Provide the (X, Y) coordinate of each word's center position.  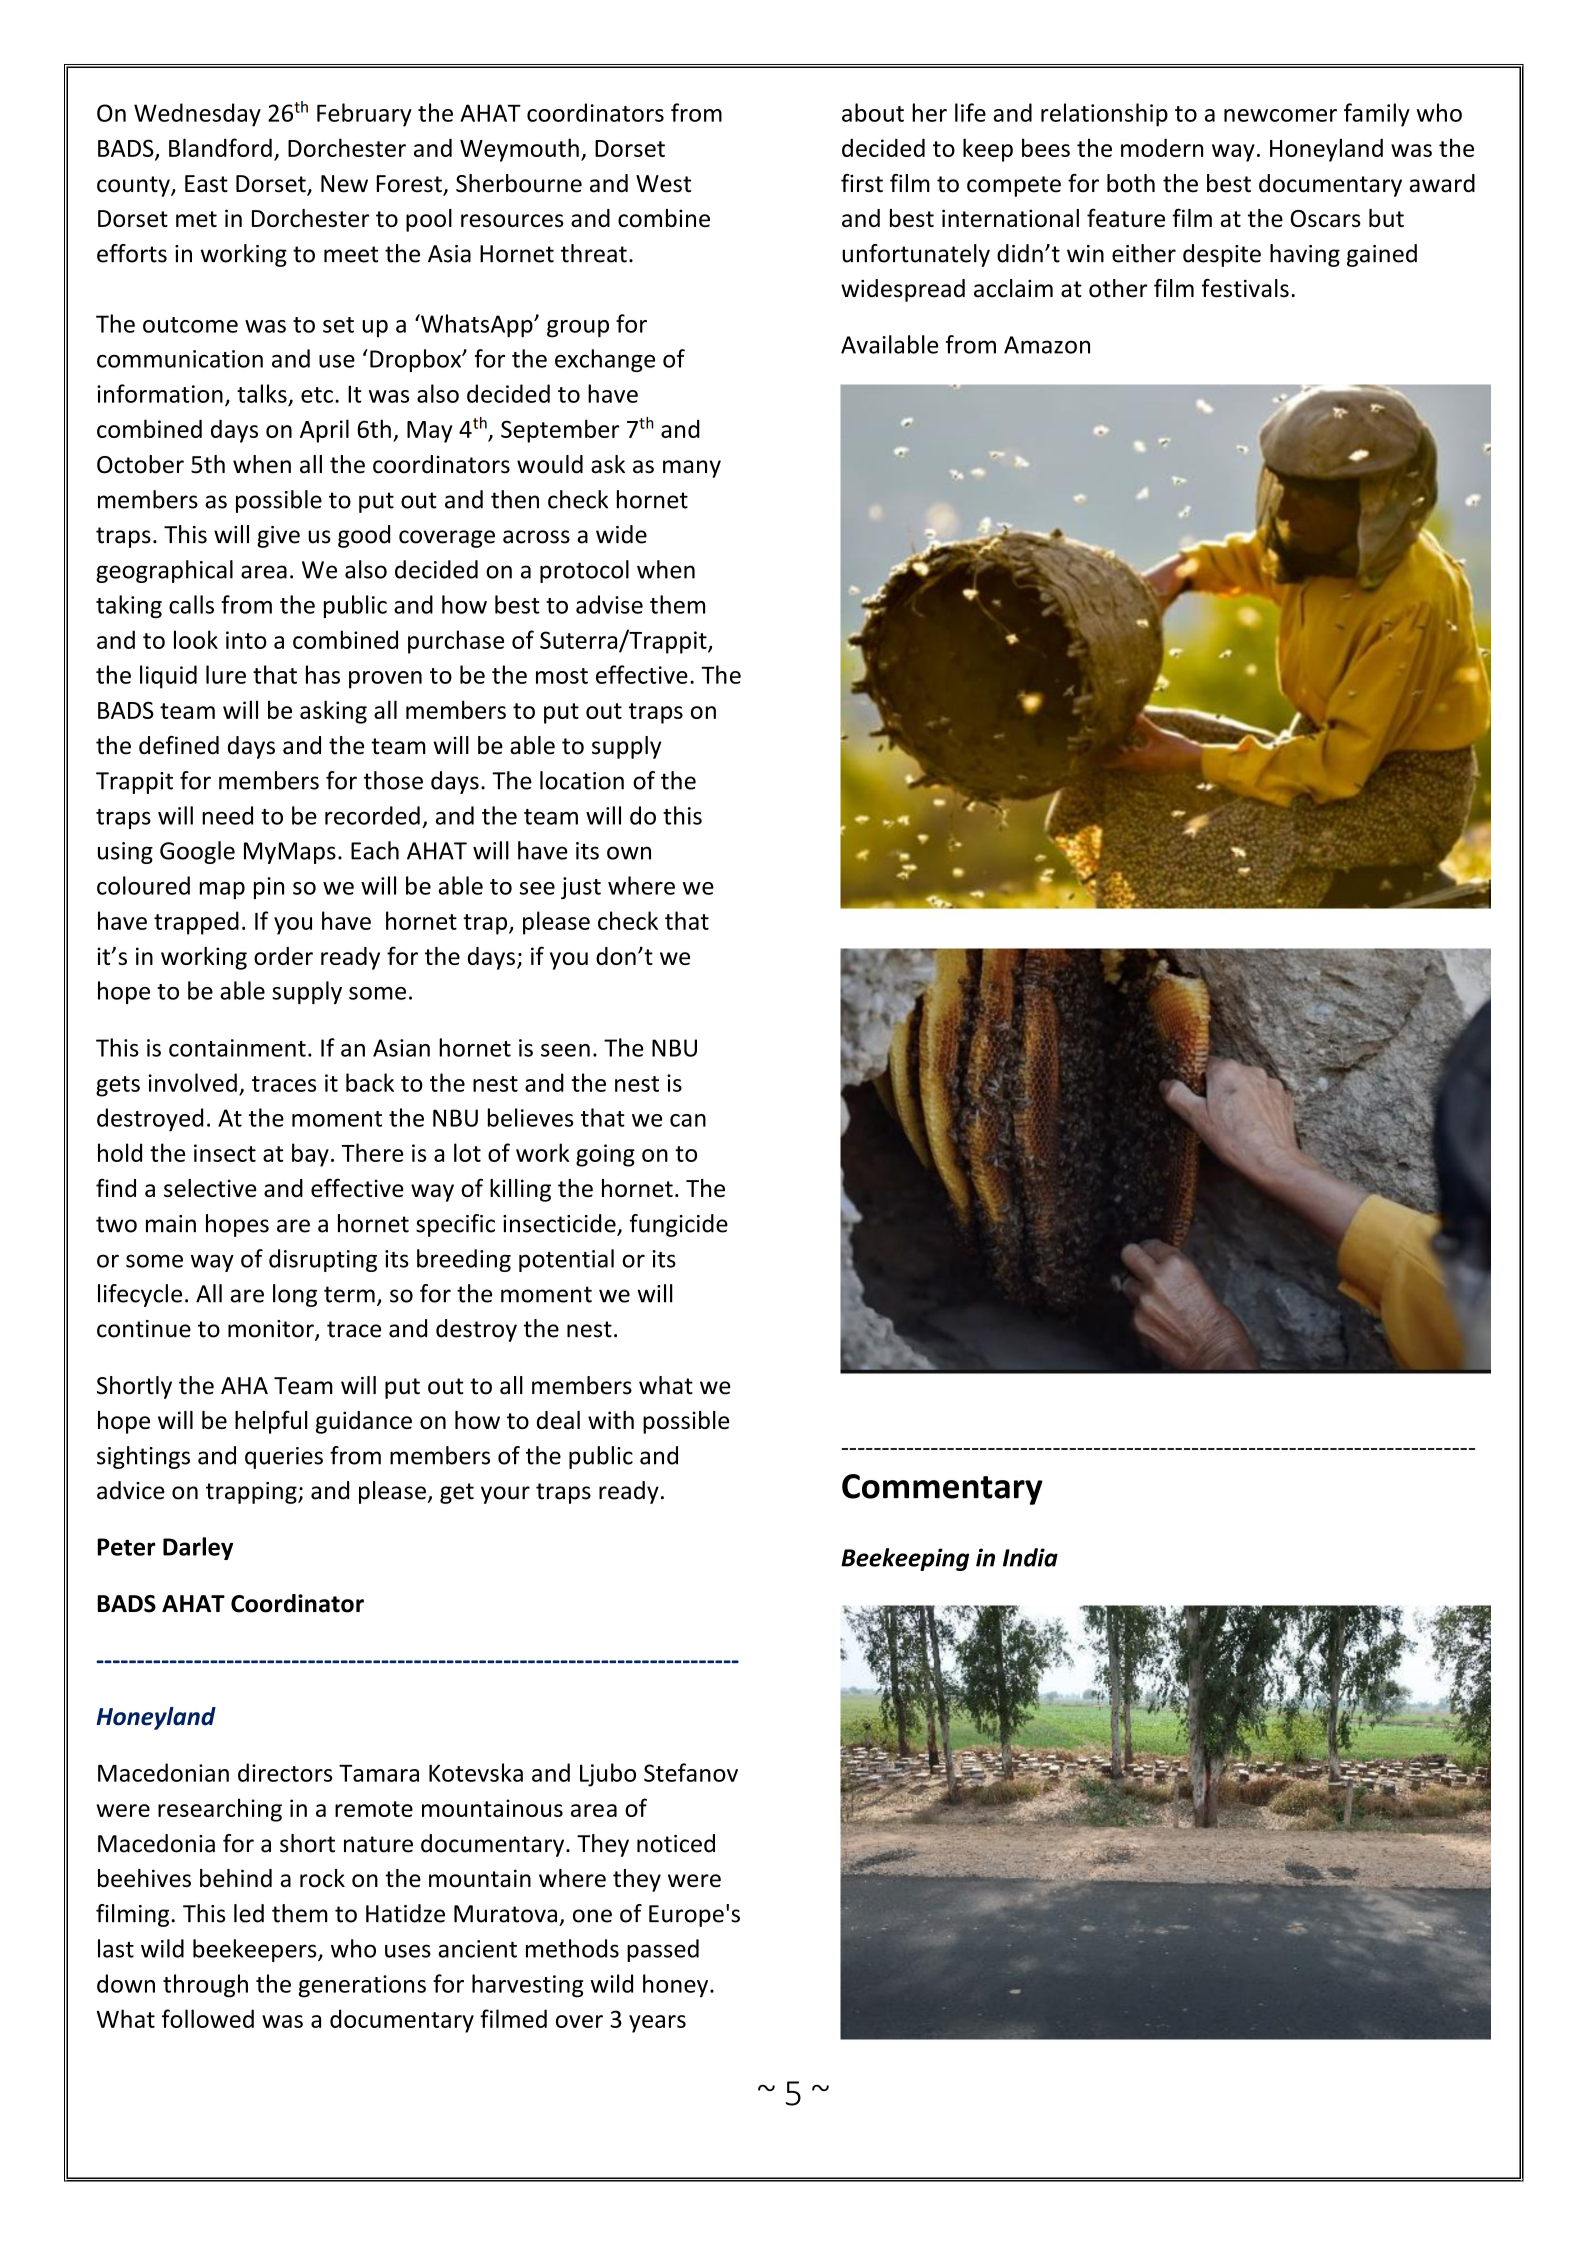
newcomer (1280, 115)
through (205, 1986)
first (862, 183)
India (1030, 1557)
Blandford (220, 147)
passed (663, 1950)
